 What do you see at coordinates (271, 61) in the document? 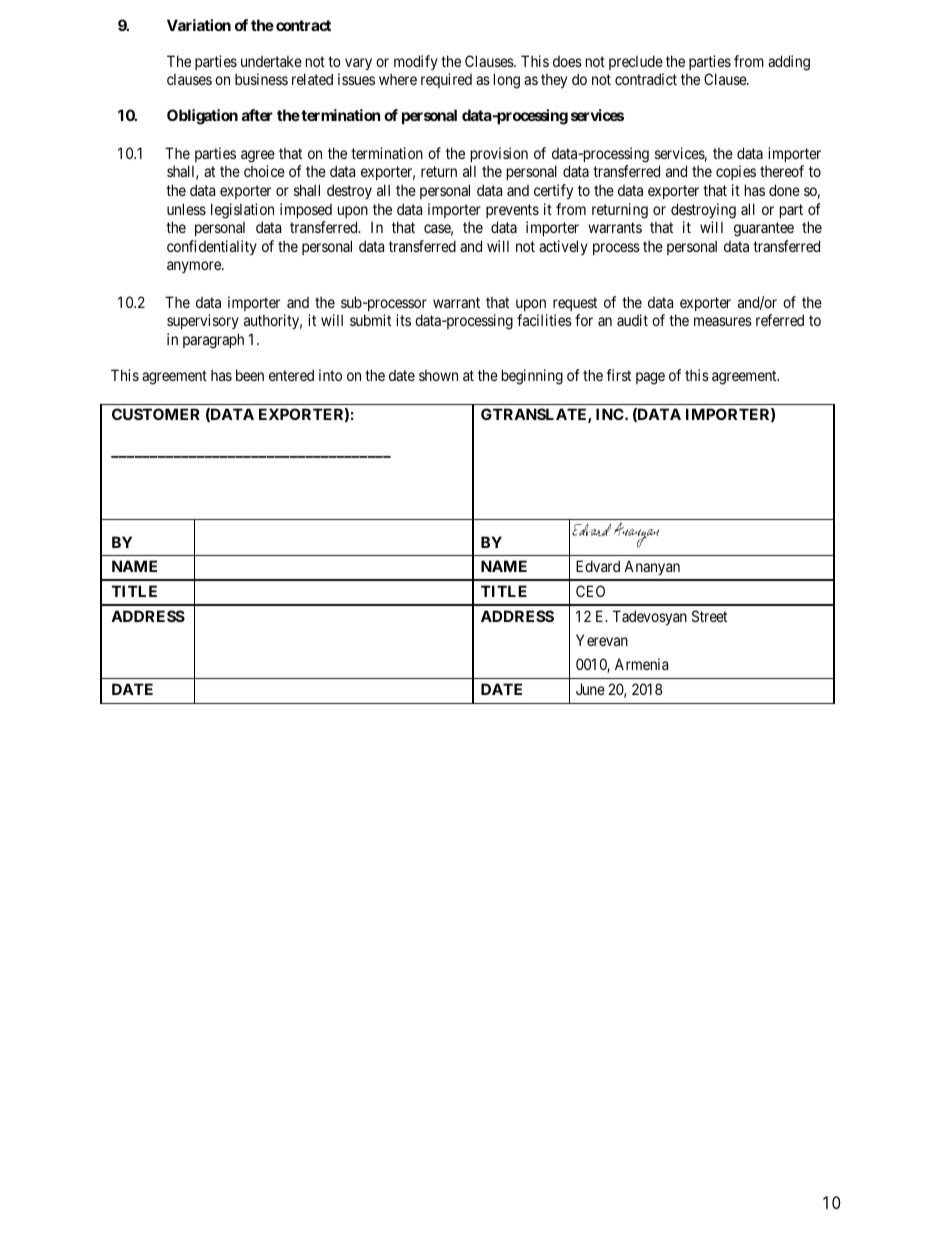
I see `undertake` at bounding box center [271, 61].
